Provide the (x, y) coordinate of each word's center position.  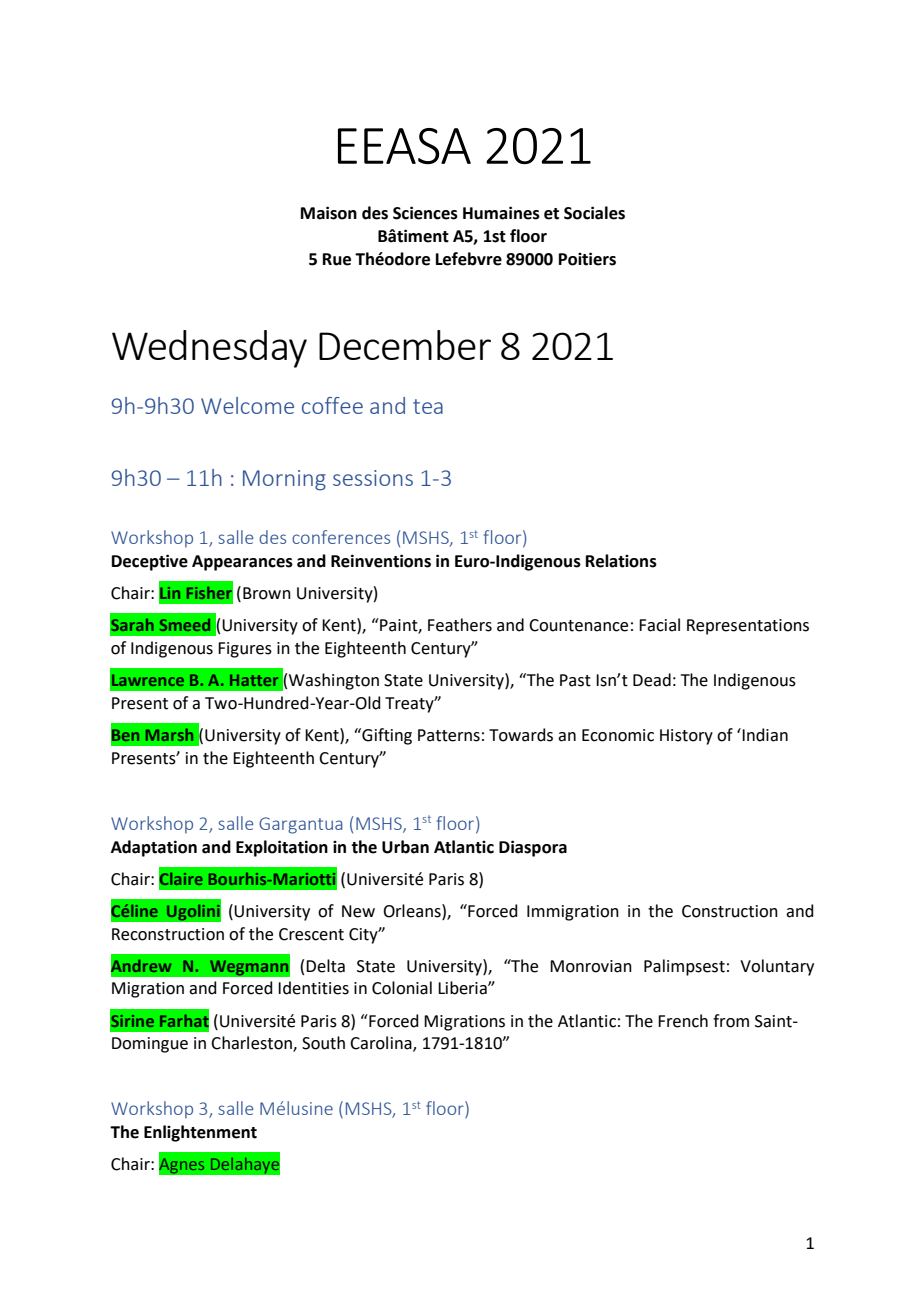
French (683, 1021)
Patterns (449, 735)
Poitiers (587, 259)
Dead (652, 680)
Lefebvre (469, 259)
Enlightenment (200, 1133)
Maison (329, 213)
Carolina (382, 1044)
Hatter (254, 680)
